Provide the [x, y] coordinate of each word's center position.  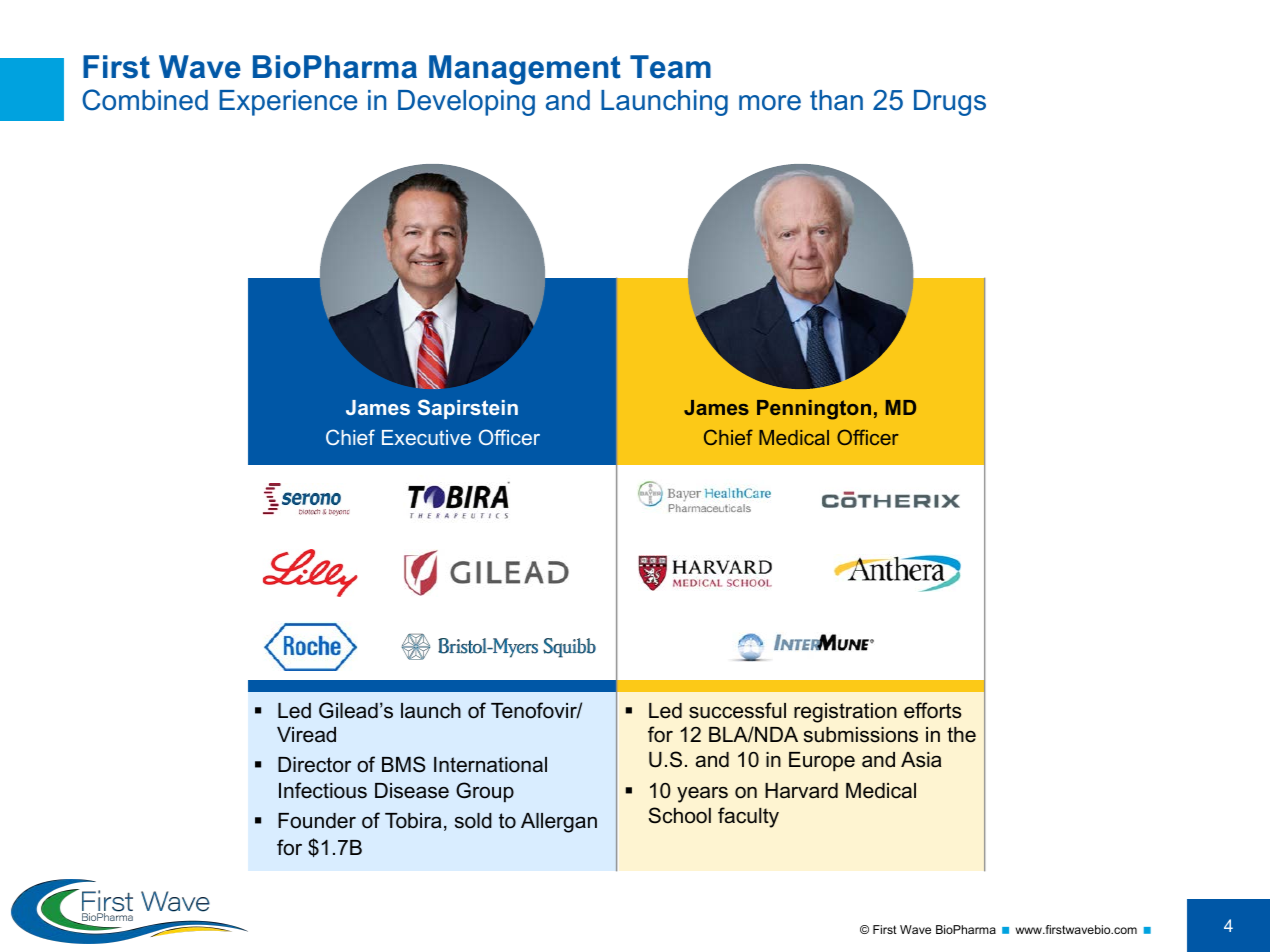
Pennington [814, 410]
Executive [426, 437]
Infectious [323, 790]
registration [845, 713]
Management [525, 70]
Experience [288, 103]
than [836, 100]
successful [737, 710]
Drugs [950, 103]
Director [314, 765]
